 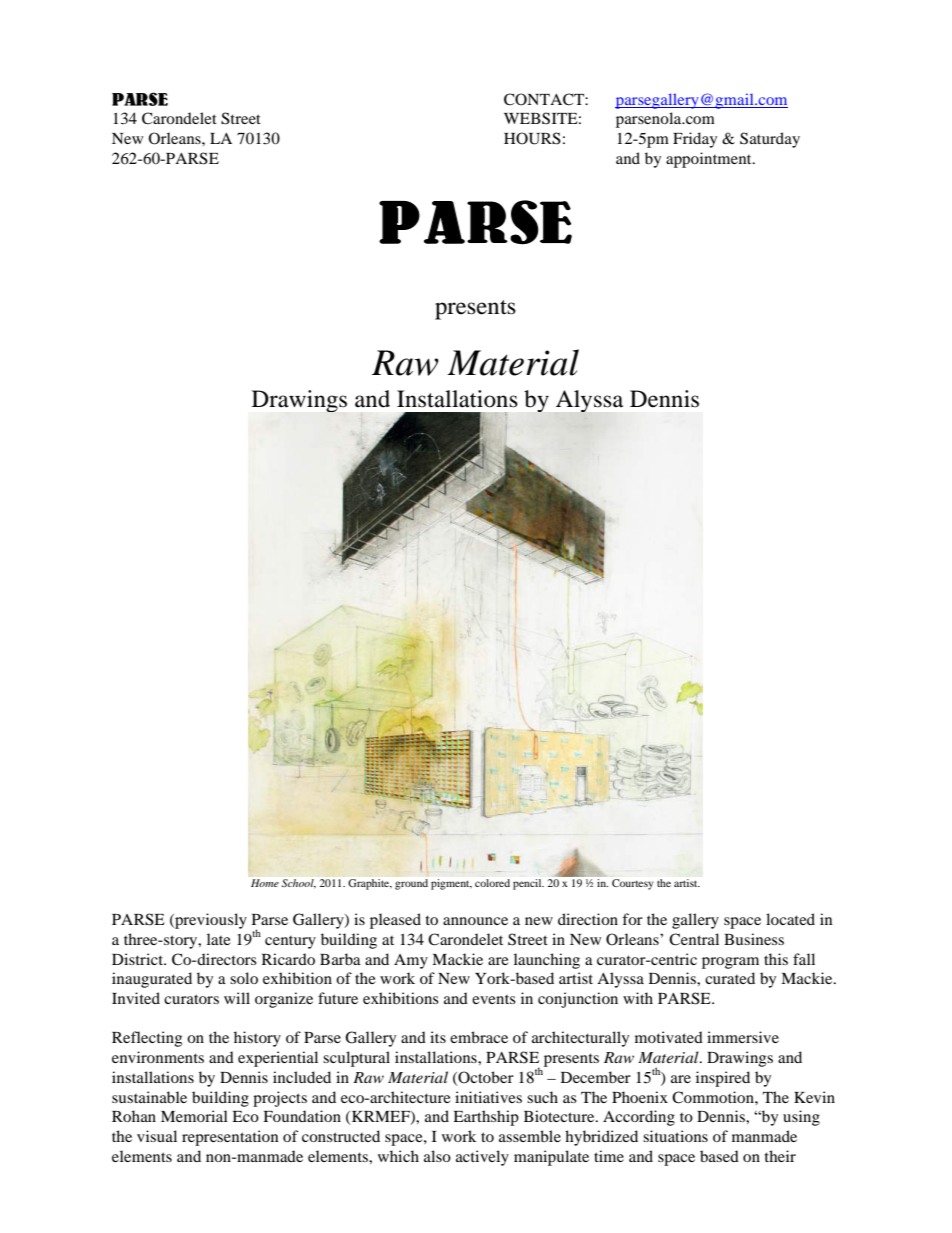 I want to click on pigment, so click(x=451, y=884).
